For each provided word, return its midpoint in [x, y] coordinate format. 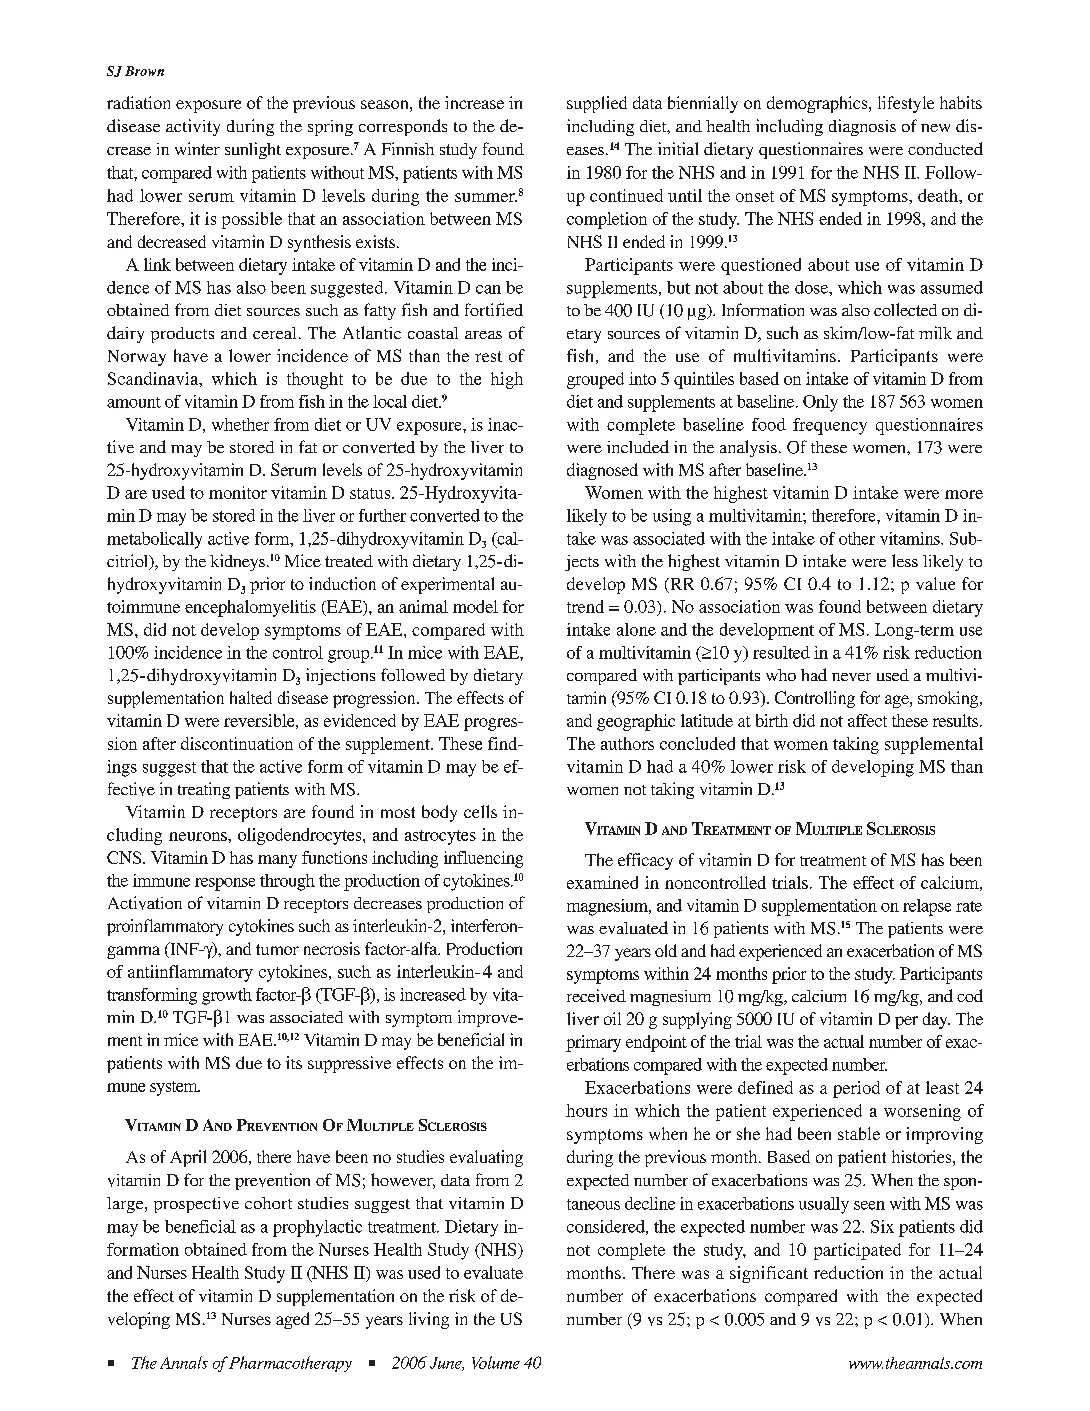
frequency [830, 426]
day [936, 1020]
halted [251, 697]
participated [857, 1251]
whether [240, 424]
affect [867, 720]
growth [227, 996]
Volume [496, 1362]
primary [593, 1043]
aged [292, 1320]
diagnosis [862, 127]
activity [193, 127]
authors [627, 743]
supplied [597, 104]
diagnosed [602, 471]
